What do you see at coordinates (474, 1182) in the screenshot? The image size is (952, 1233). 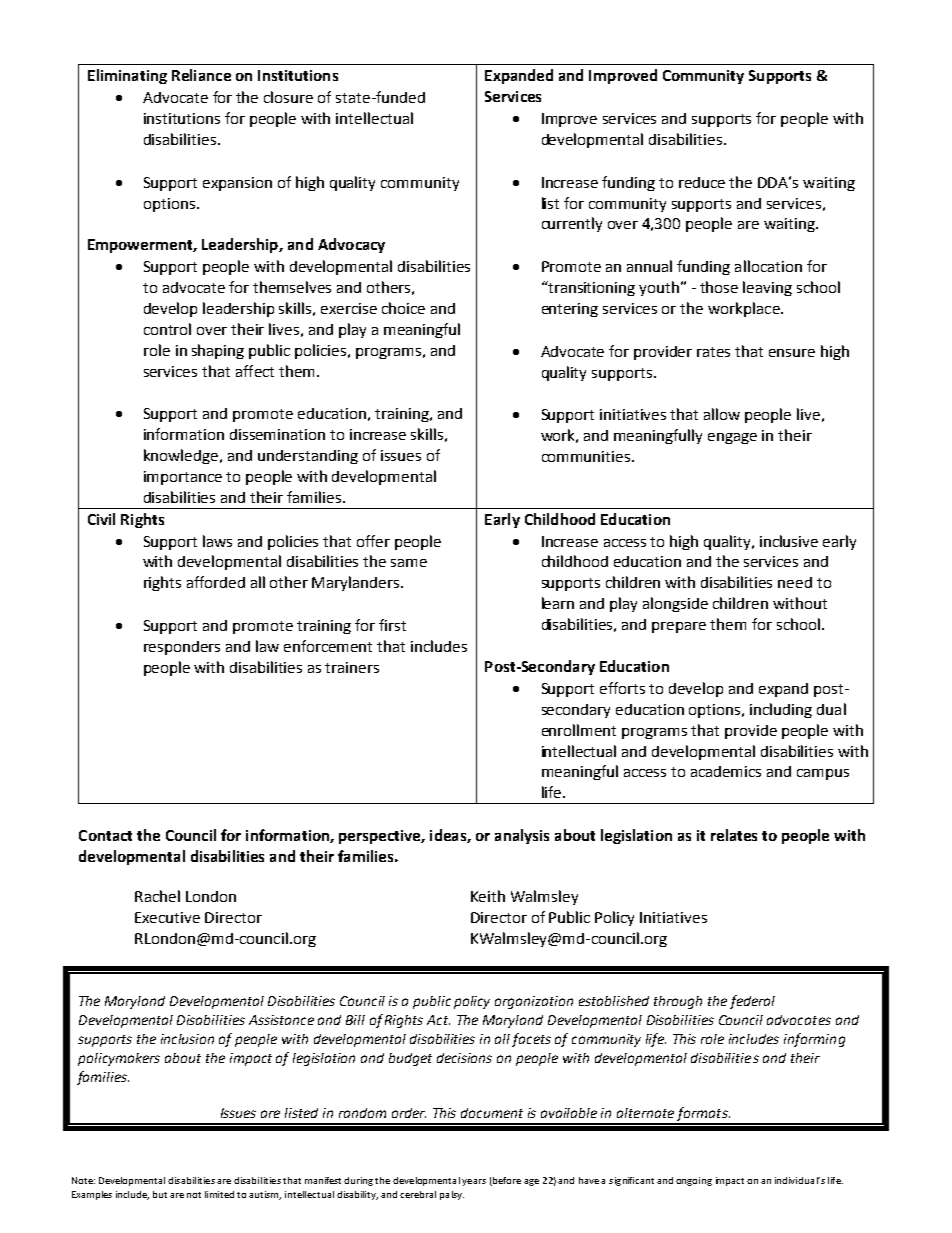 I see `years` at bounding box center [474, 1182].
